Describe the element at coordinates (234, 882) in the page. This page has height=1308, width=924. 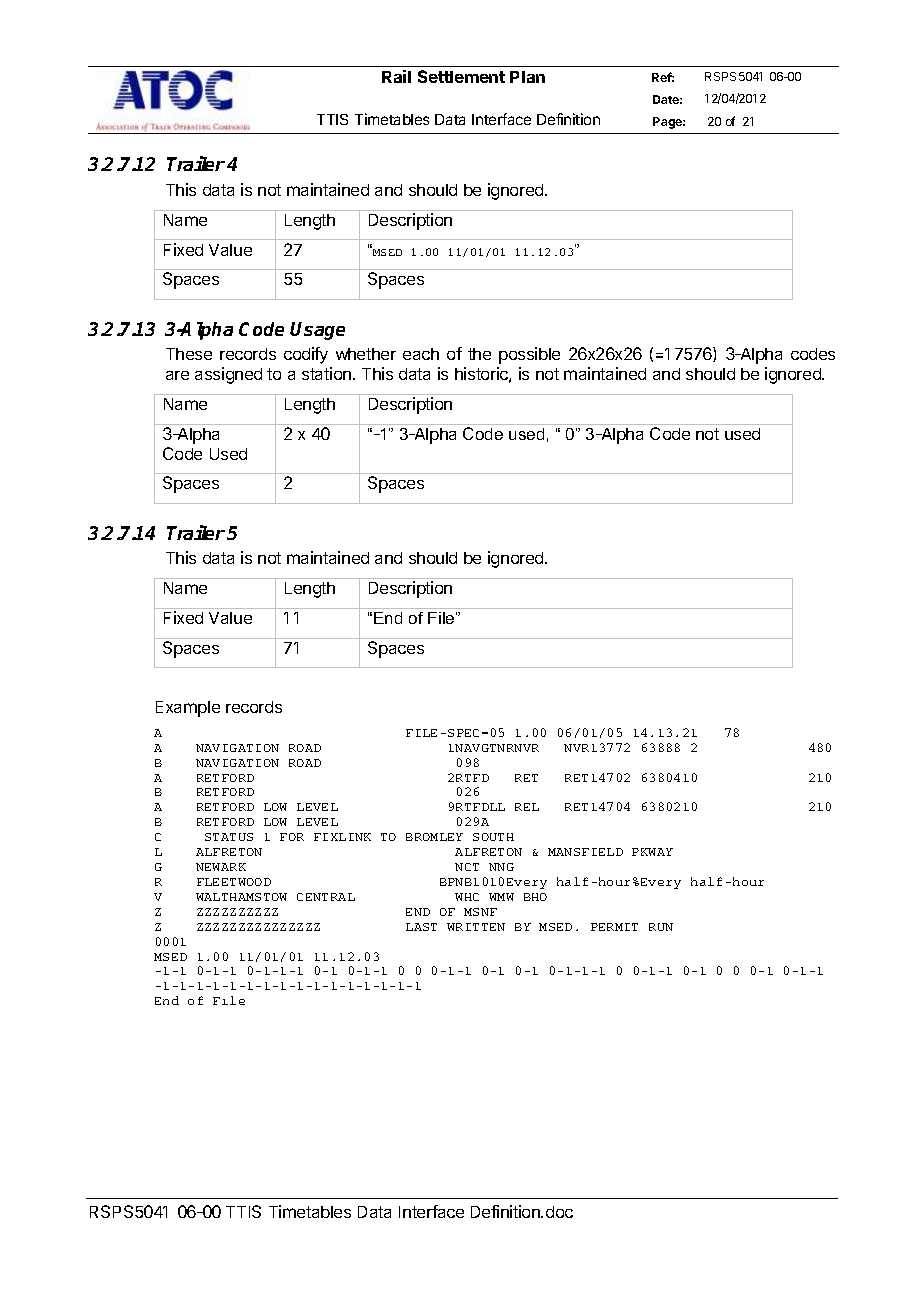
I see `FLEETWOOD` at that location.
